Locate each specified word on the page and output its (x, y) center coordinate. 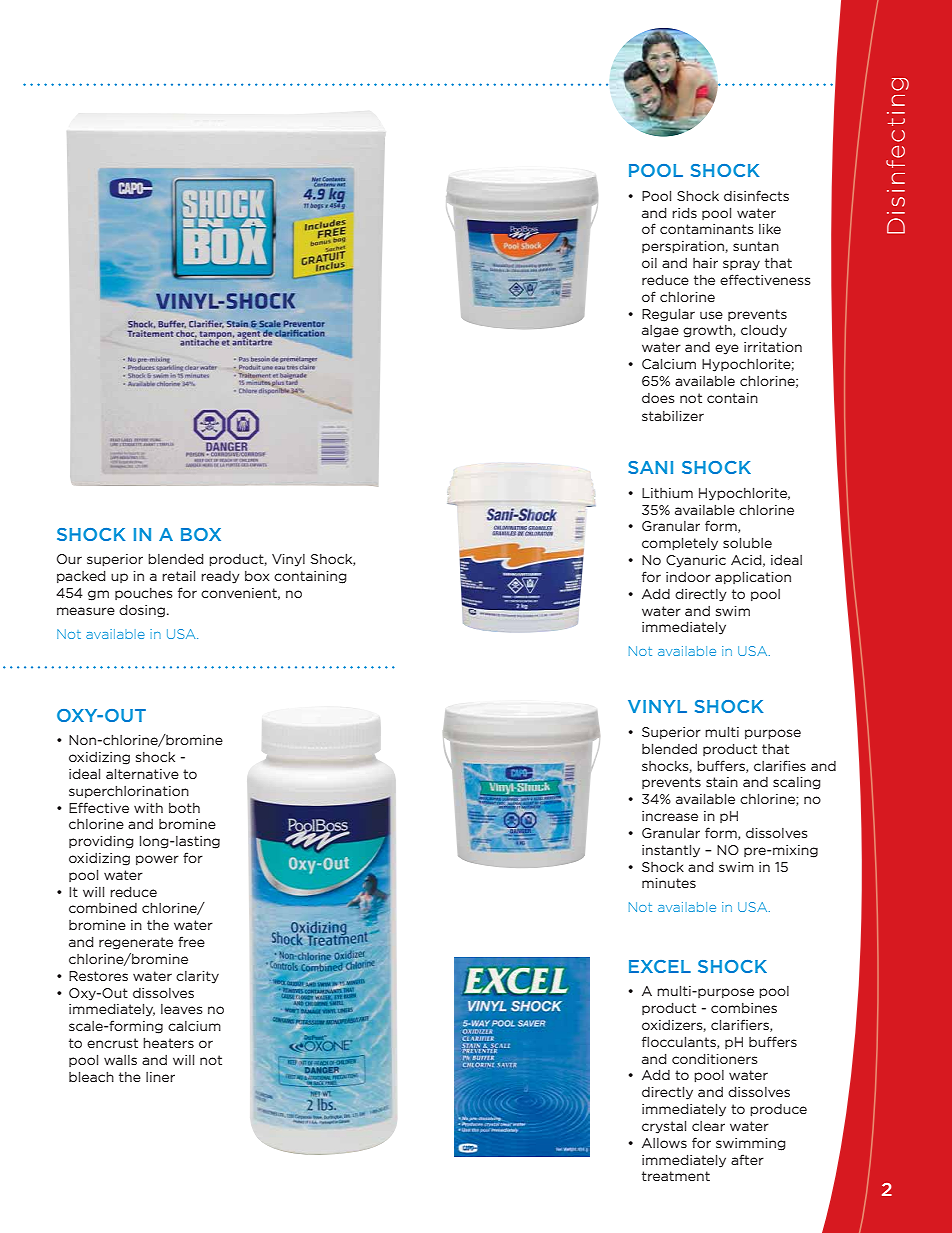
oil (649, 263)
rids (684, 213)
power (157, 860)
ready (220, 577)
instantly (671, 851)
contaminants (706, 229)
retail (178, 576)
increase (670, 816)
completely (680, 544)
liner (160, 1077)
